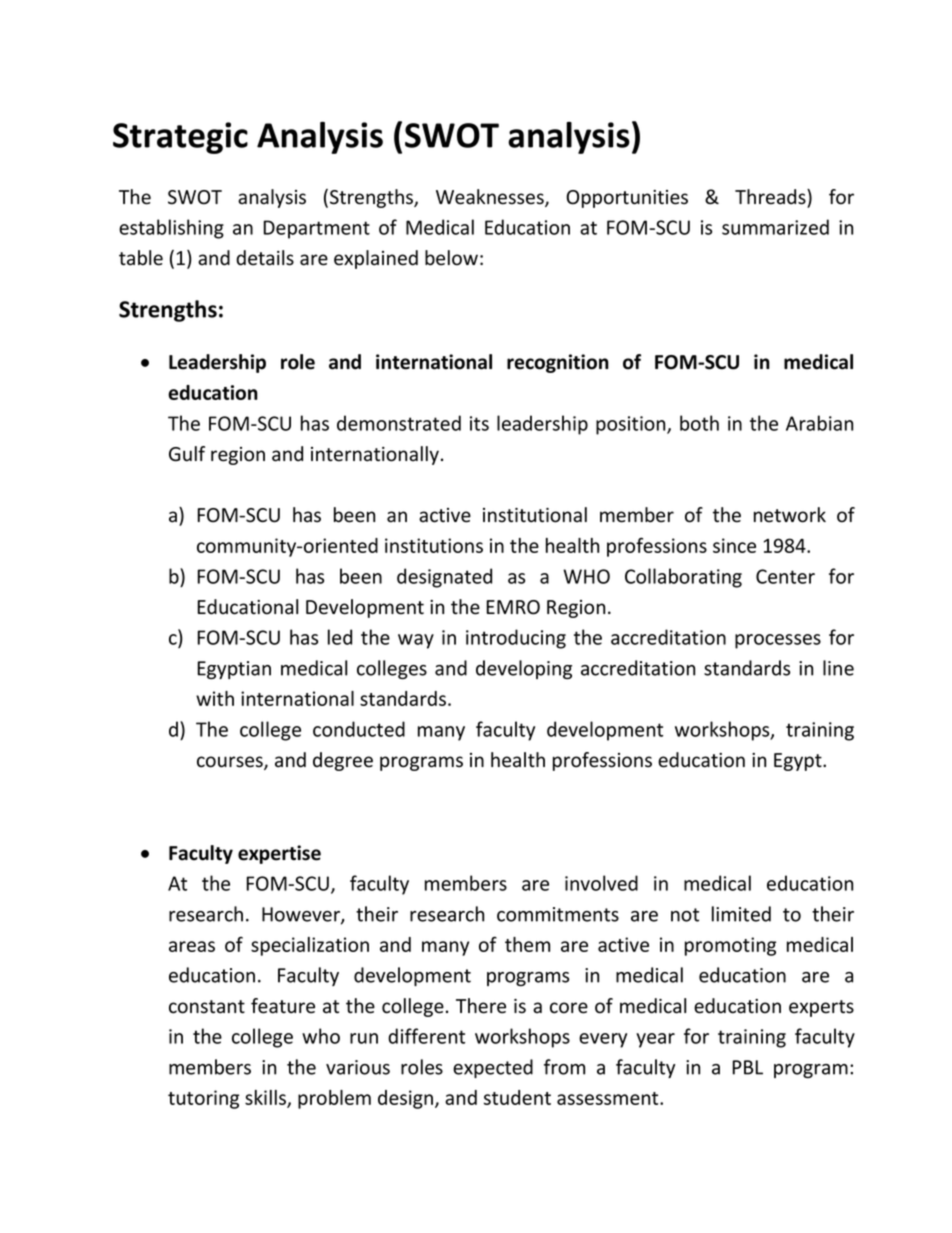 The width and height of the screenshot is (952, 1233). Describe the element at coordinates (215, 698) in the screenshot. I see `with` at that location.
